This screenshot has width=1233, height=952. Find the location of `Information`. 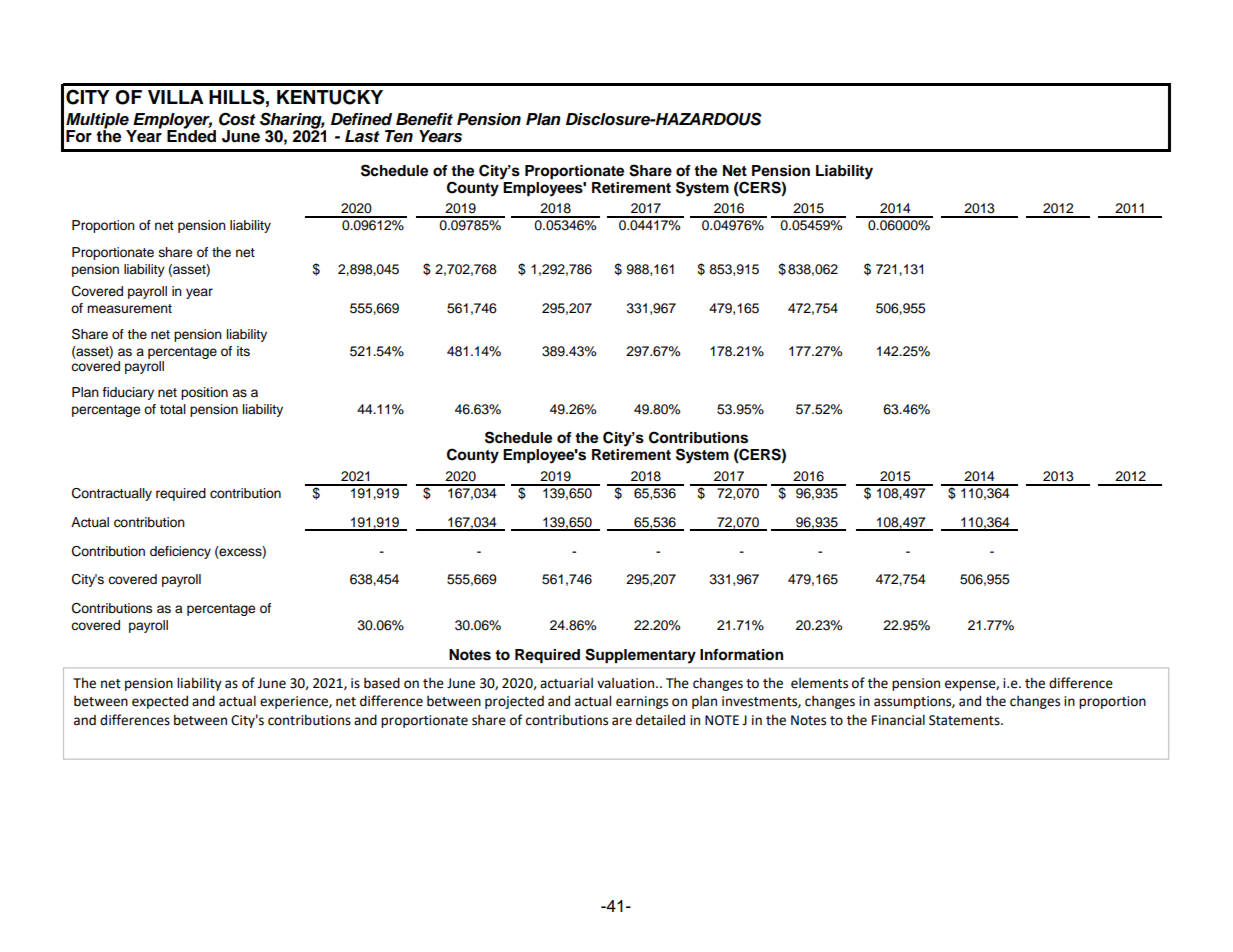

Information is located at coordinates (741, 655).
